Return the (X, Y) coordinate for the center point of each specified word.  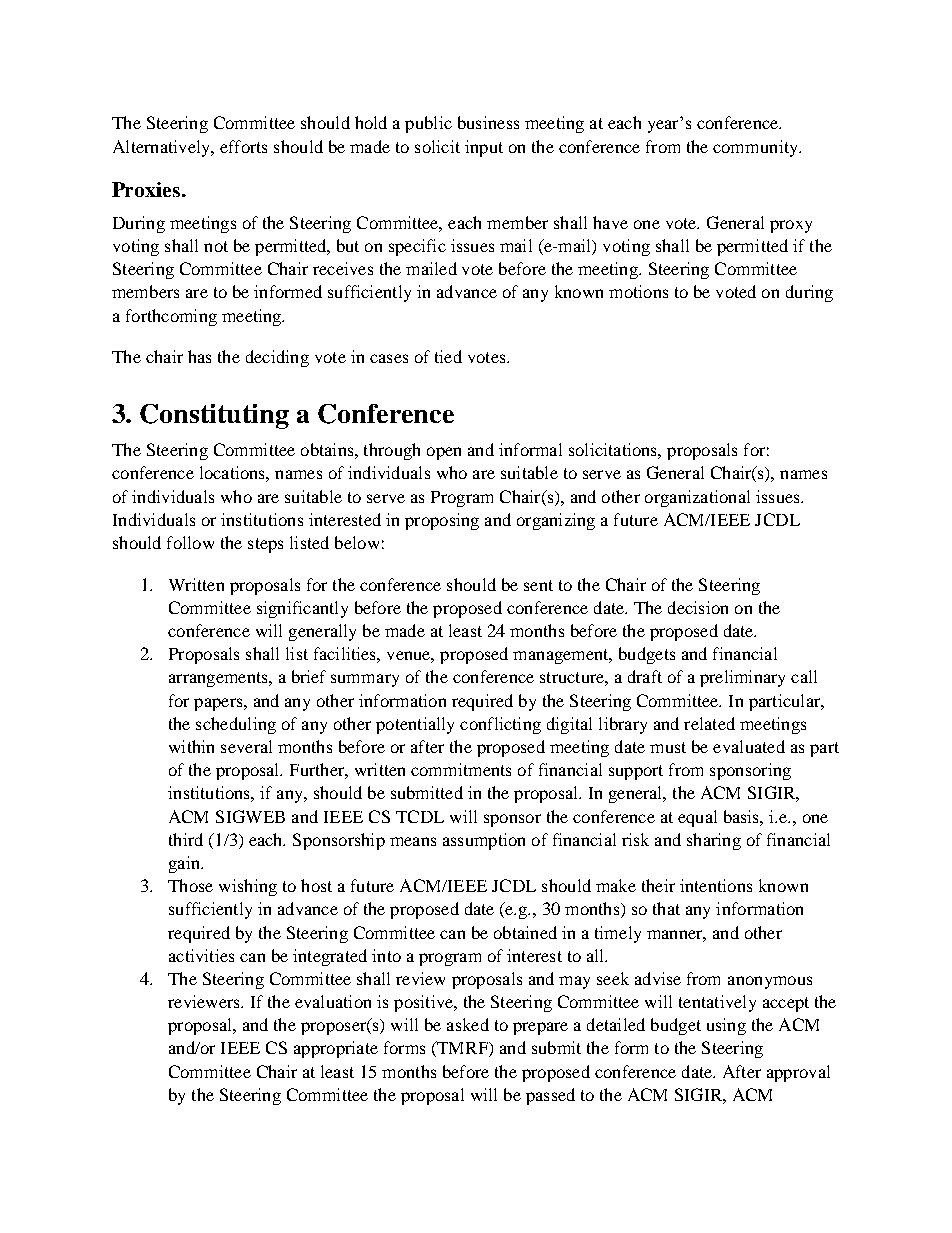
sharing (714, 841)
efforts (243, 146)
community (757, 148)
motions (638, 291)
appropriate (336, 1049)
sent (538, 585)
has (199, 356)
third (186, 839)
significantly (302, 609)
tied (448, 356)
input (484, 148)
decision (698, 607)
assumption (484, 841)
